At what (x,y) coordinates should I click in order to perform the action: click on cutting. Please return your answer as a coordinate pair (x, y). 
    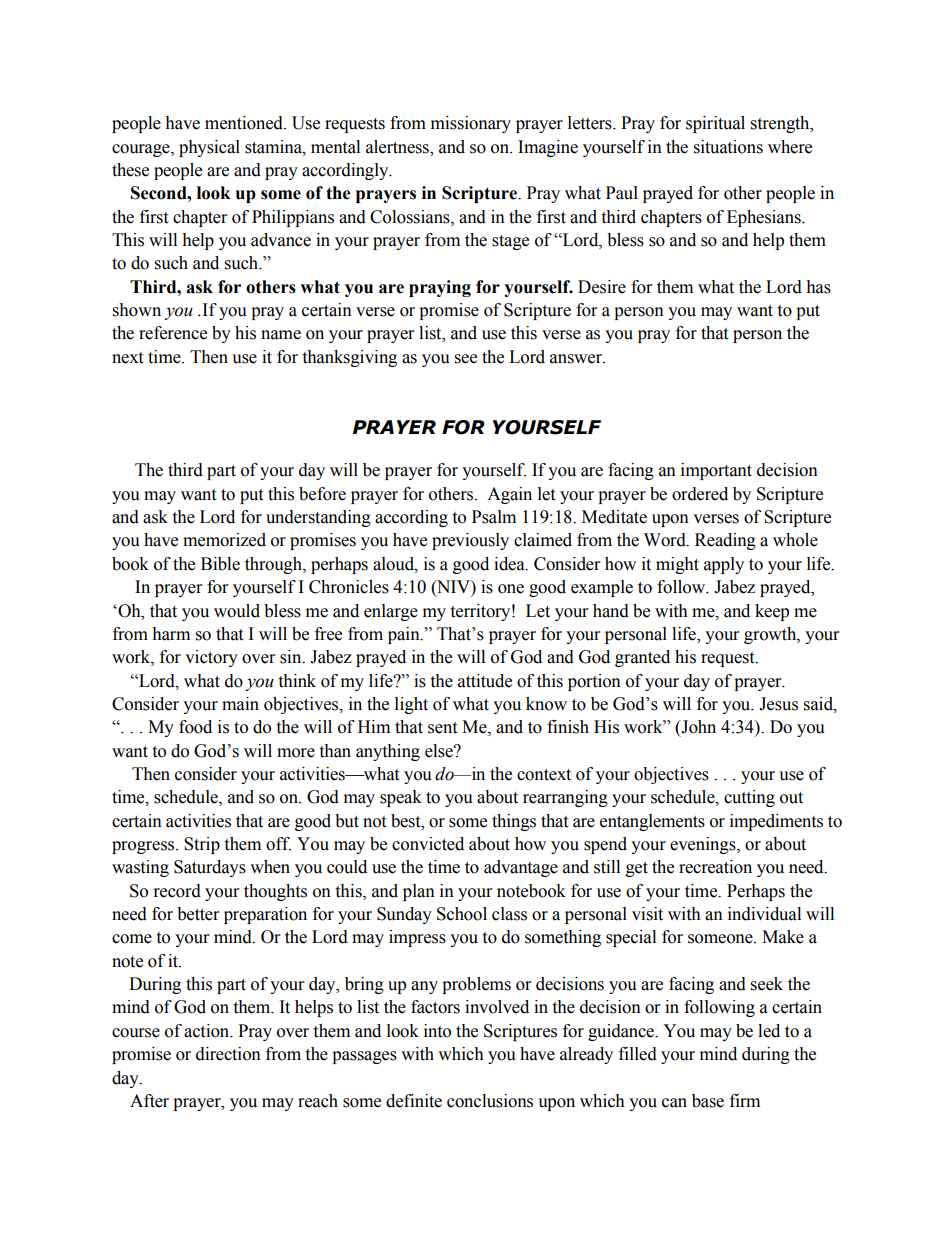
    Looking at the image, I should click on (749, 798).
